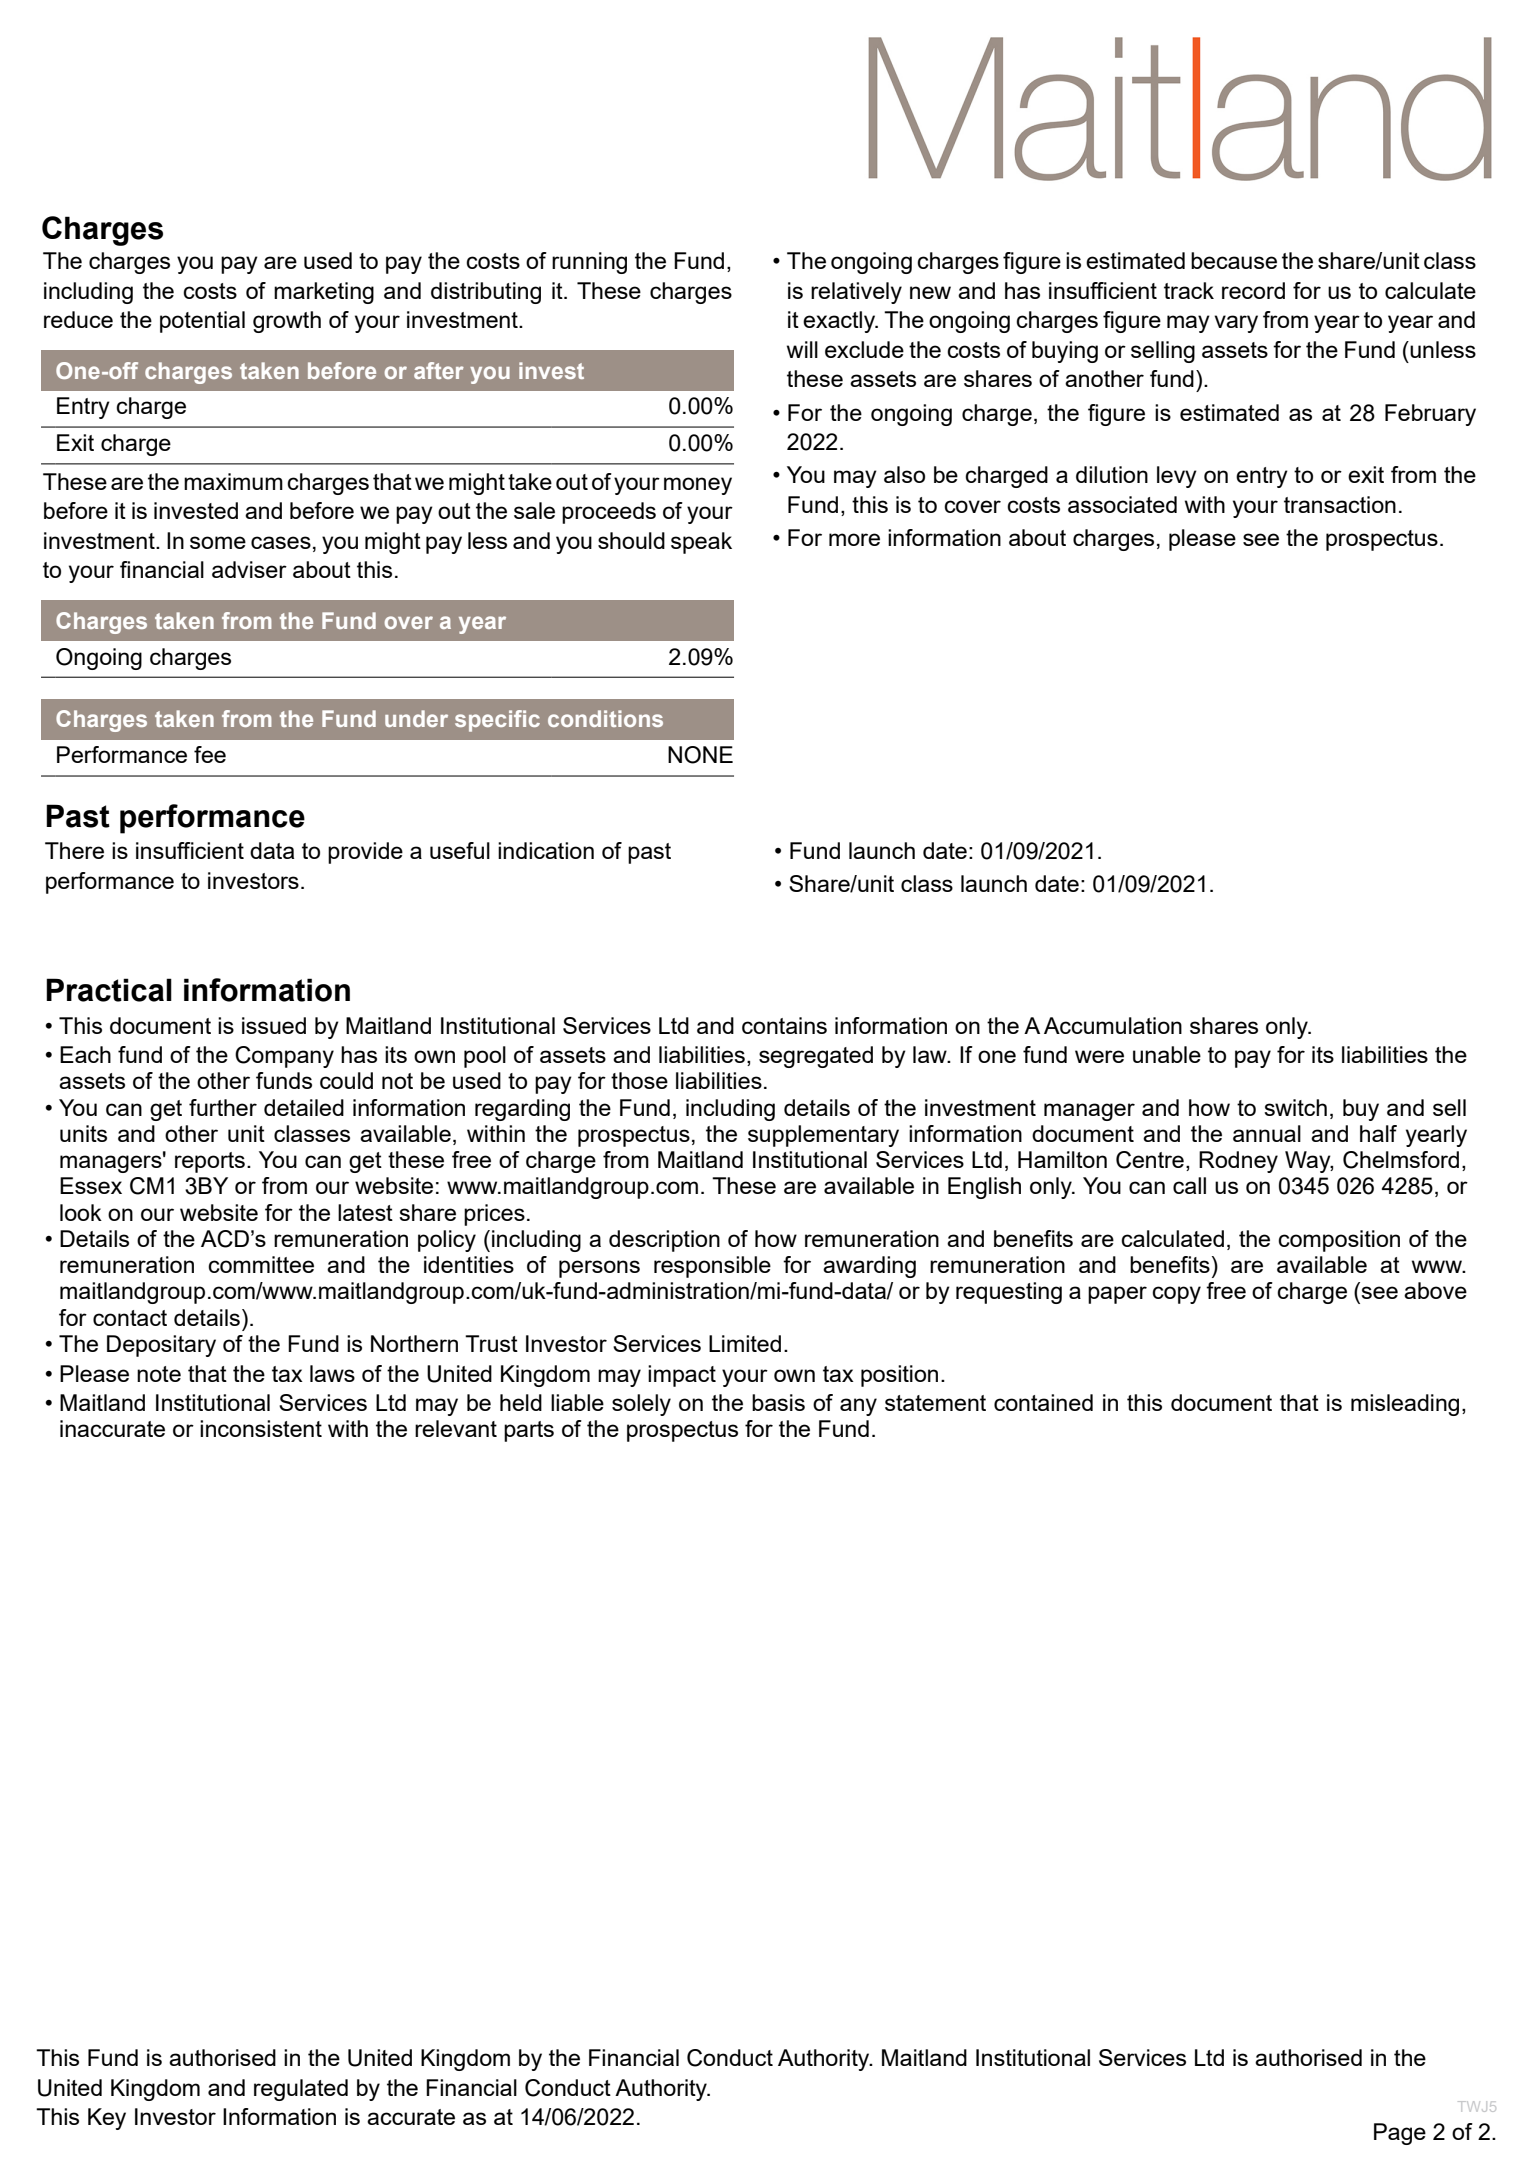  I want to click on vary, so click(1236, 324).
